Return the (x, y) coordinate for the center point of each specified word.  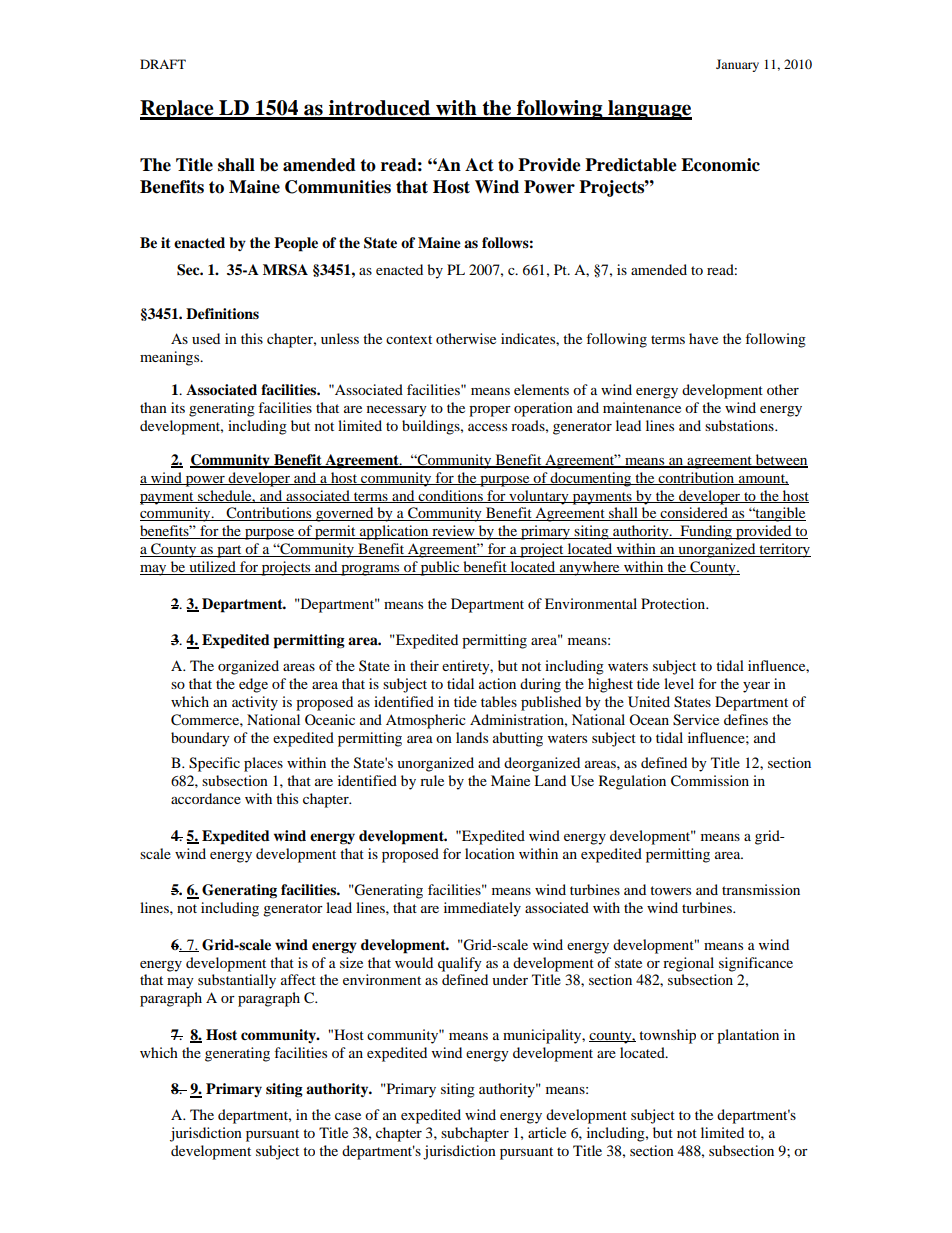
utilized (212, 568)
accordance (206, 798)
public (440, 568)
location (490, 853)
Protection (674, 603)
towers (670, 890)
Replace (178, 110)
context (409, 339)
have (703, 338)
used (206, 338)
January (737, 65)
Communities (338, 187)
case (348, 1116)
